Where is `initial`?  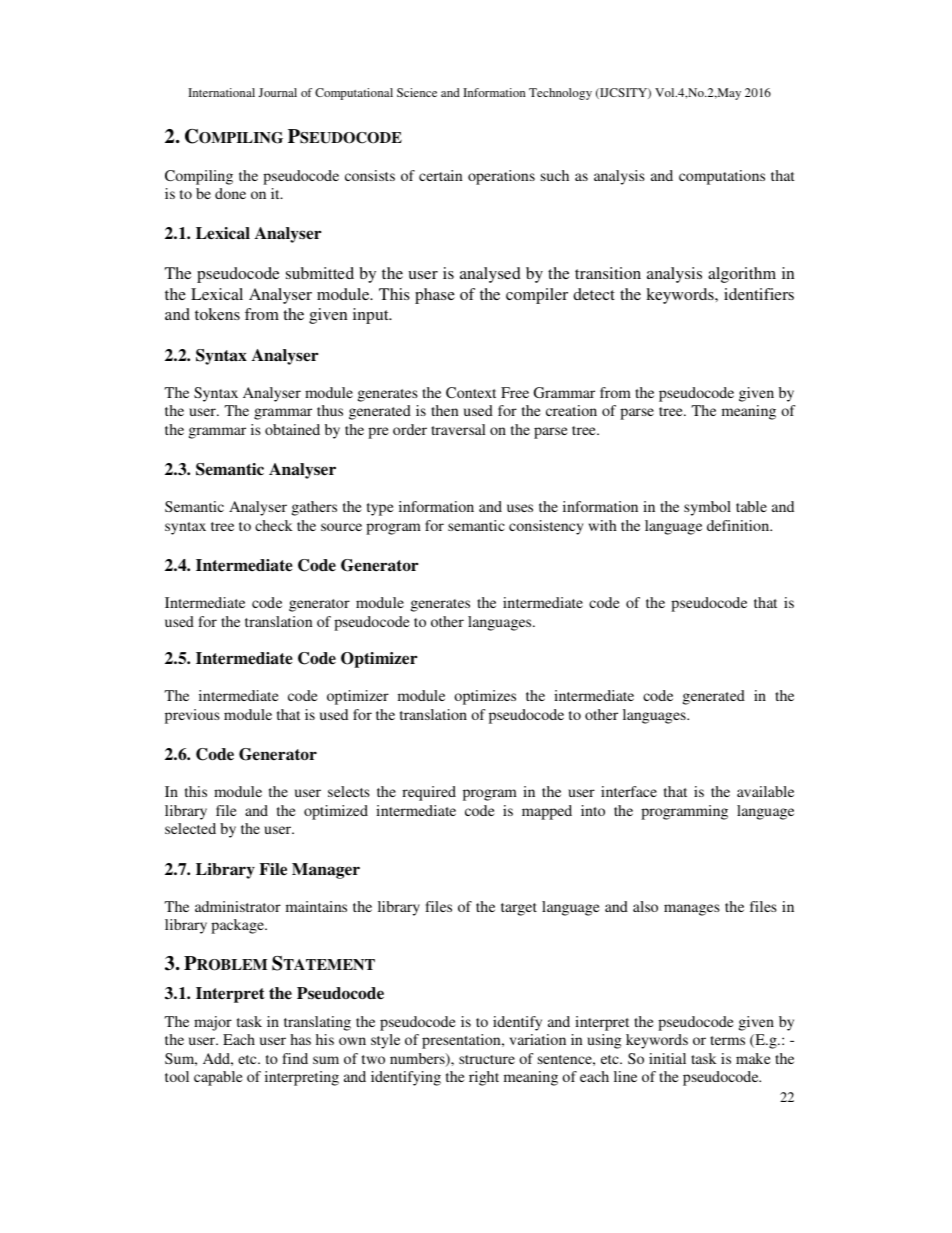
initial is located at coordinates (667, 1058).
